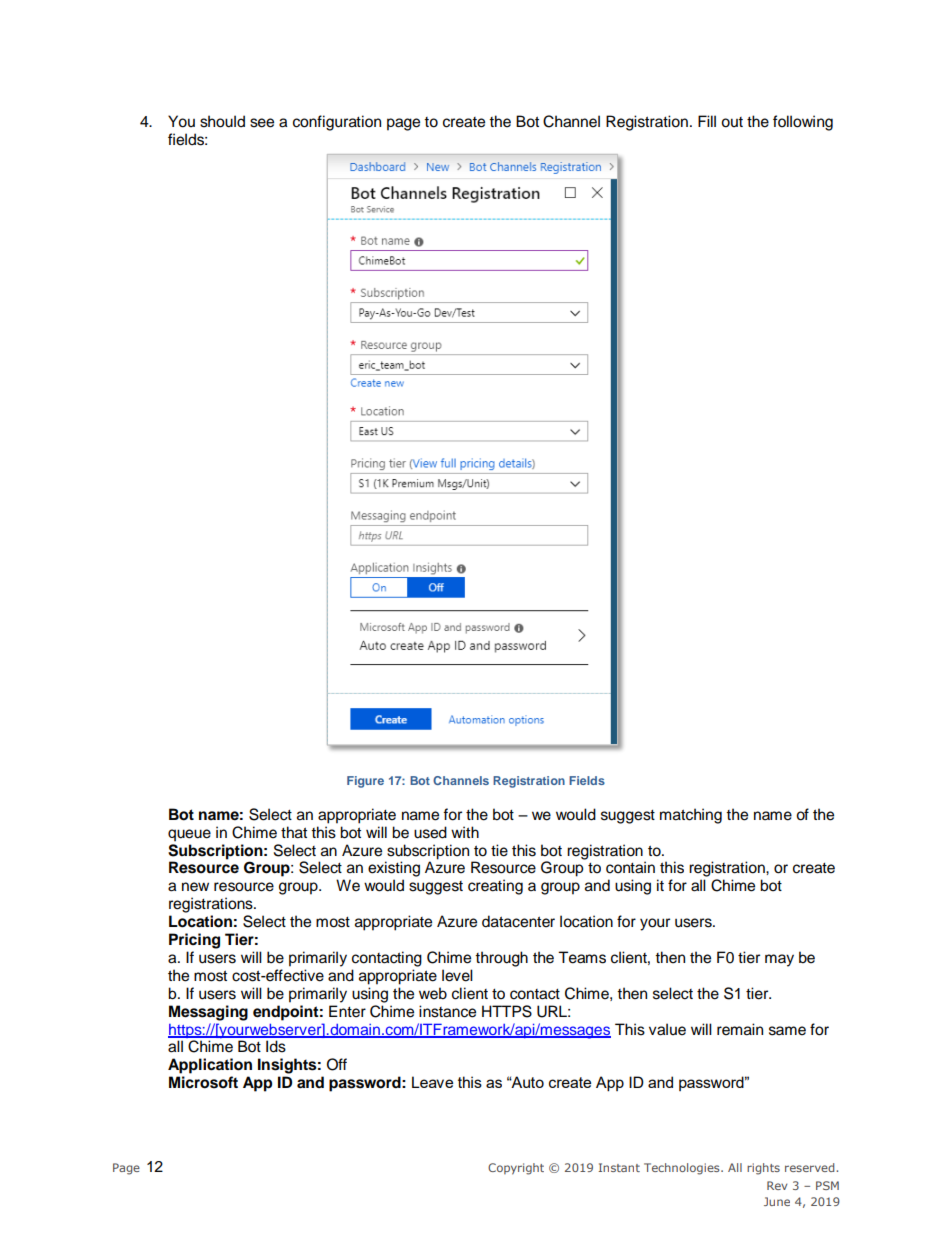 This image has width=952, height=1233. What do you see at coordinates (365, 782) in the image?
I see `Figure` at bounding box center [365, 782].
